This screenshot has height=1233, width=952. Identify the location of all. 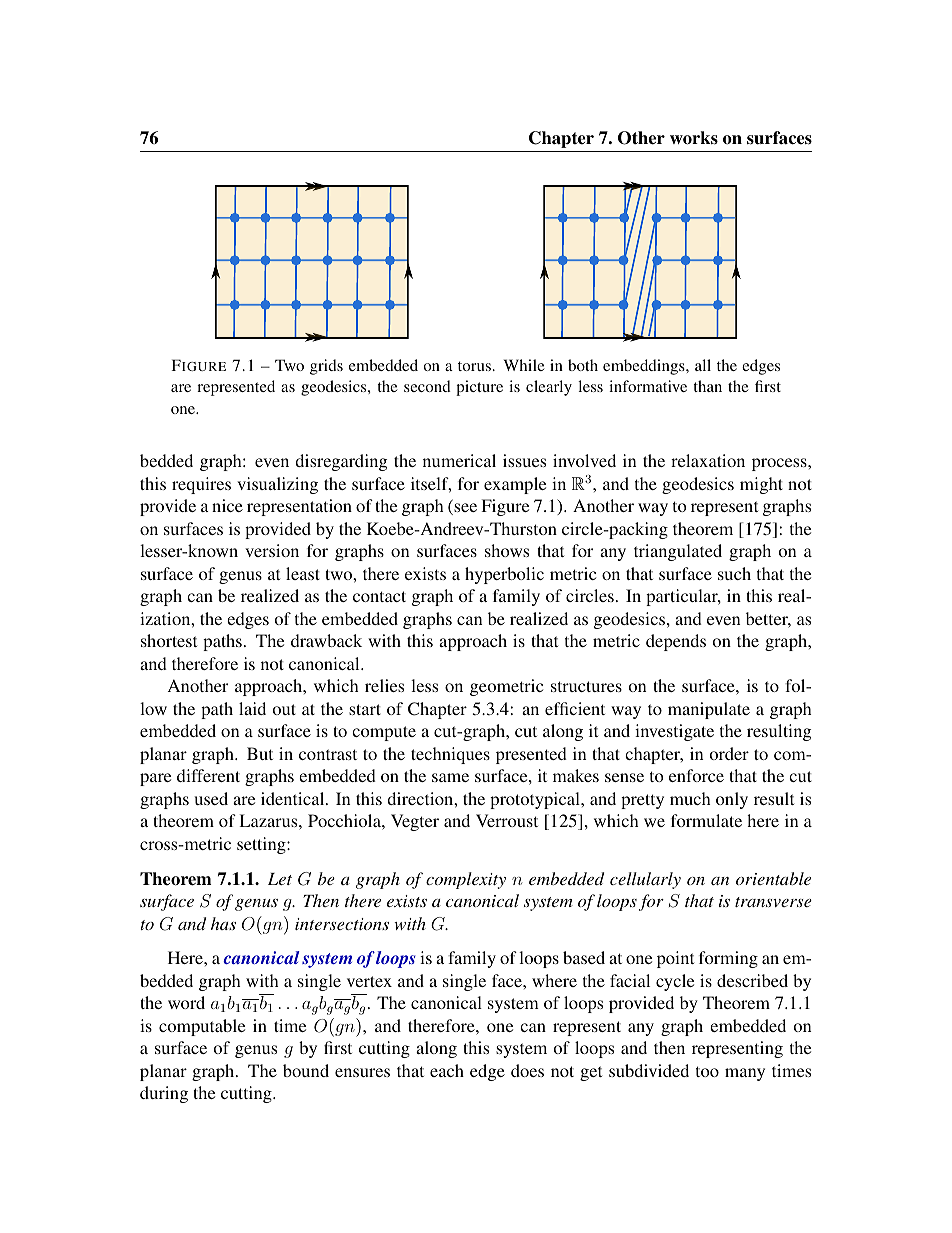
(703, 365).
